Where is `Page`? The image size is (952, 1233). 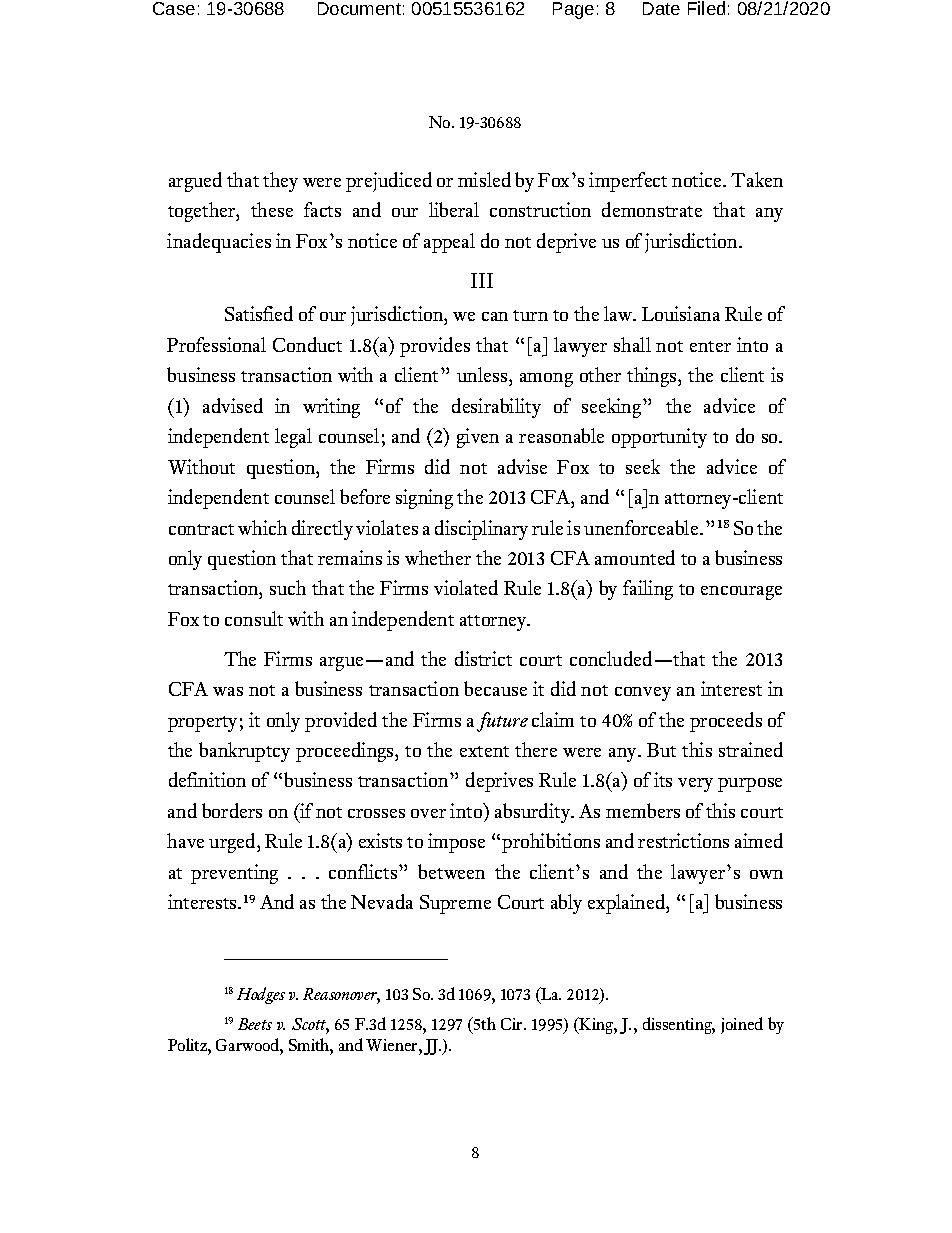 Page is located at coordinates (573, 10).
